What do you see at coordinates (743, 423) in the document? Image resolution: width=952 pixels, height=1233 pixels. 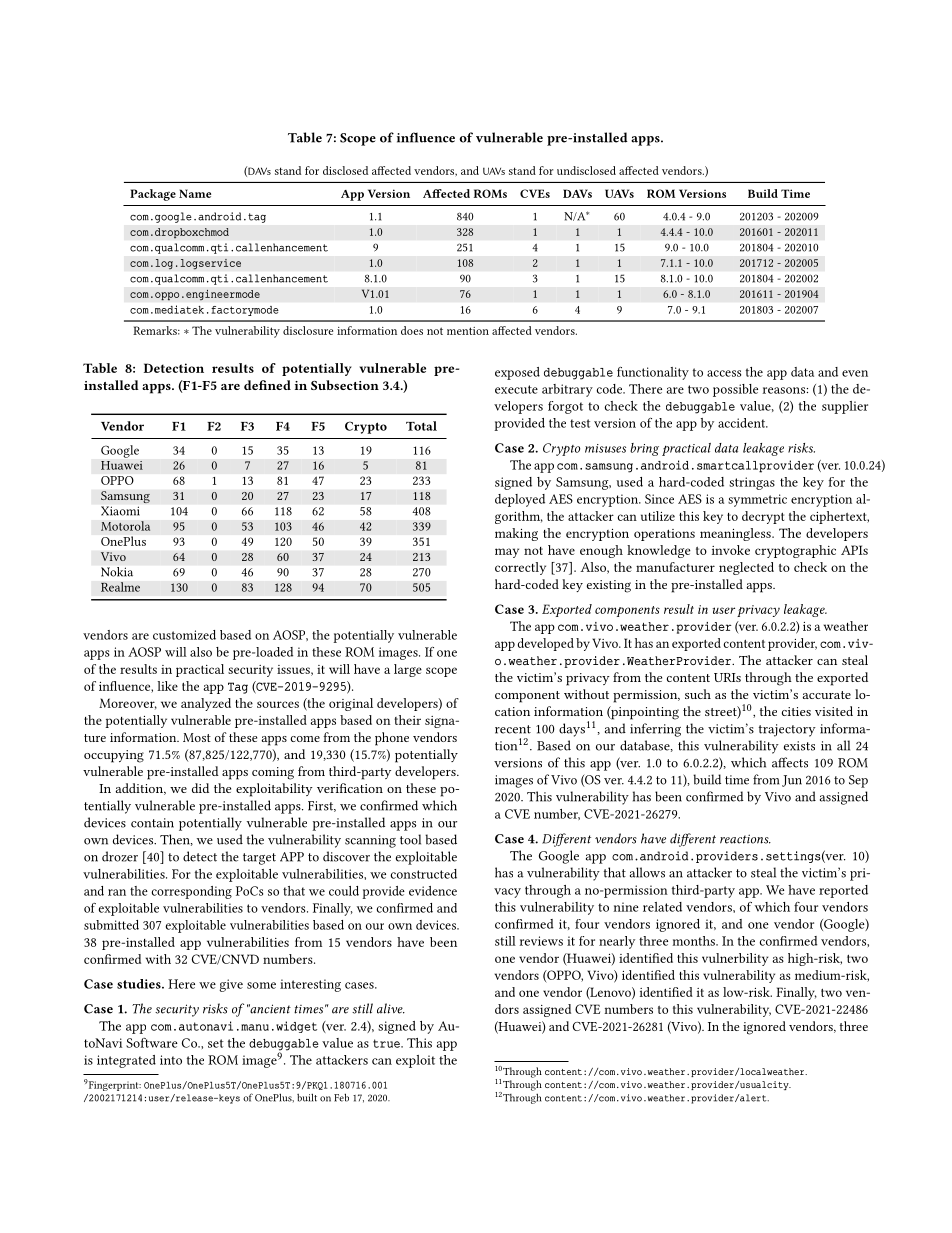 I see `accident` at bounding box center [743, 423].
